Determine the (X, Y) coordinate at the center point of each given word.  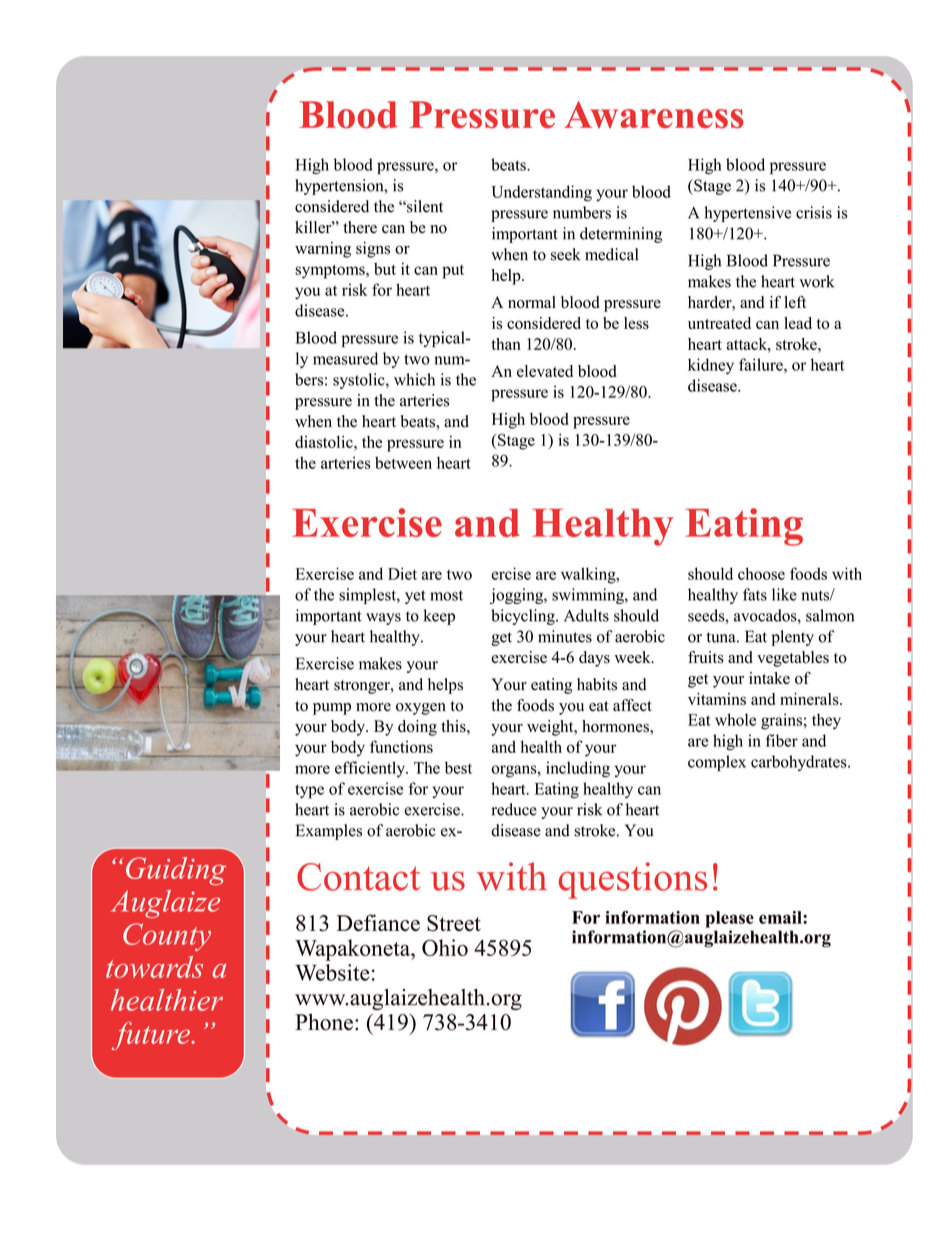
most (446, 595)
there (360, 227)
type (309, 791)
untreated (719, 323)
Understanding (541, 193)
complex (717, 763)
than (506, 344)
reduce (514, 809)
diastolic (325, 442)
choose (761, 573)
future (152, 1036)
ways (383, 619)
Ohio (445, 947)
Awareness (654, 115)
